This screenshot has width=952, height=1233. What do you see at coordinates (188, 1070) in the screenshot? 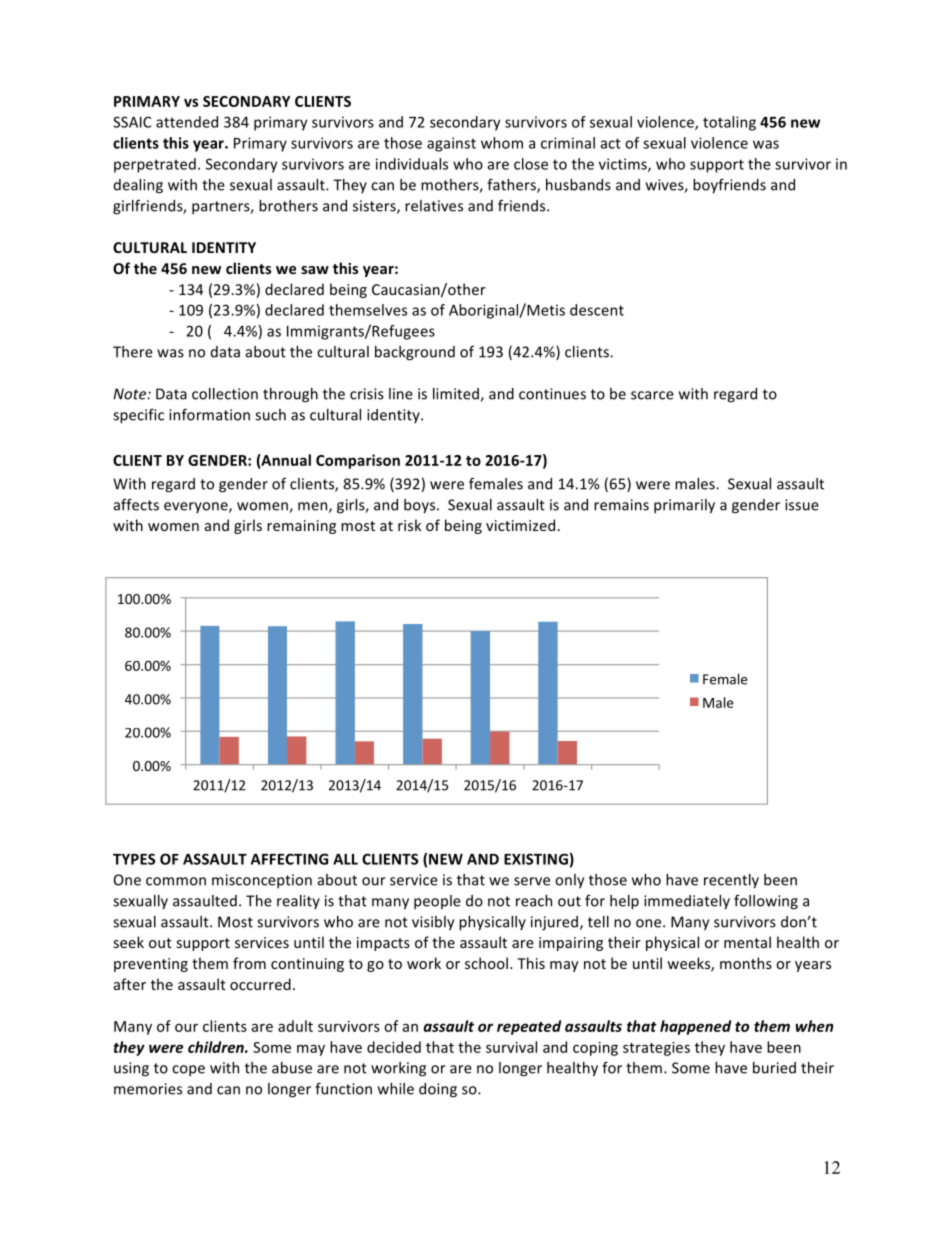
I see `cope` at bounding box center [188, 1070].
